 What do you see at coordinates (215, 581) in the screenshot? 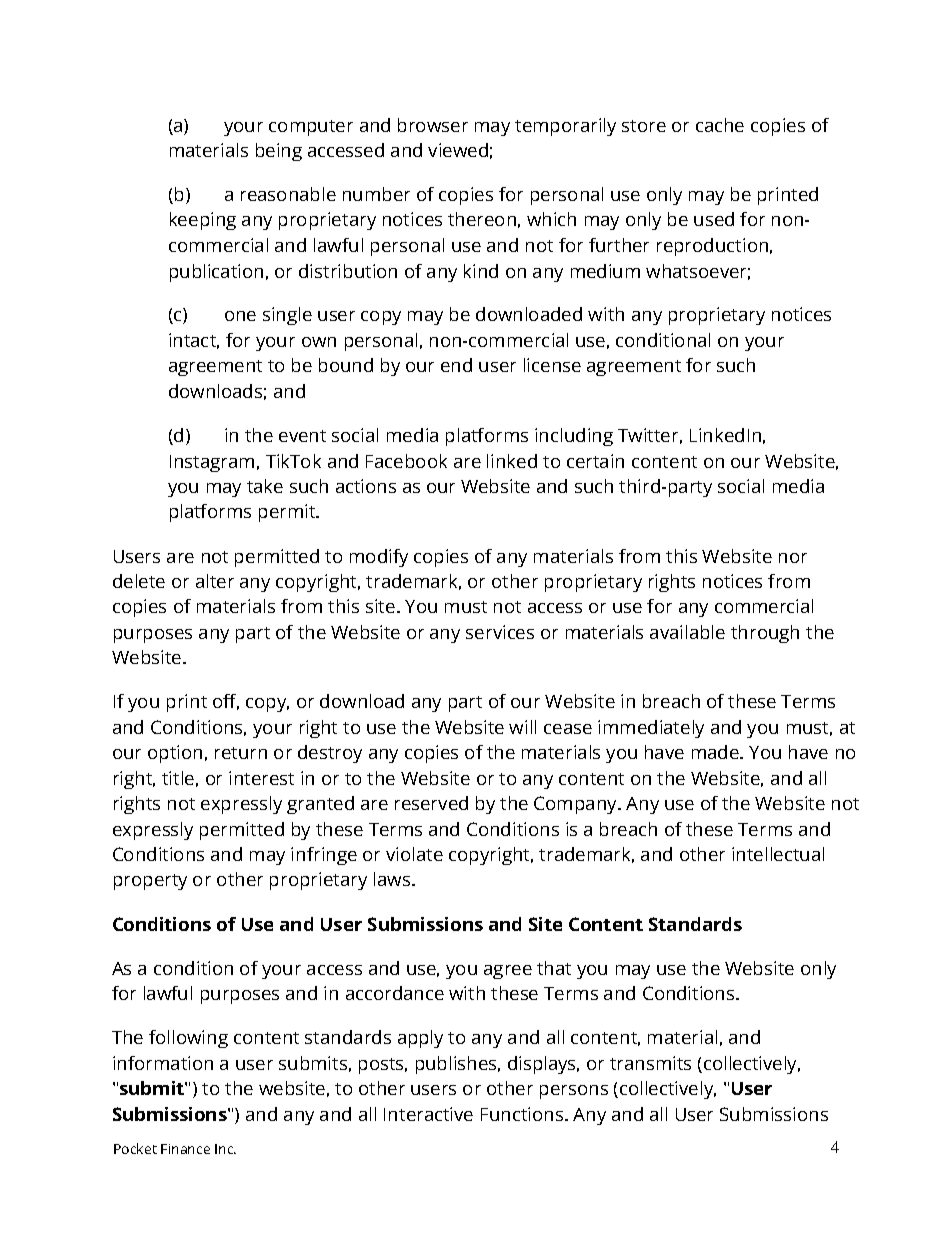
I see `alter` at bounding box center [215, 581].
